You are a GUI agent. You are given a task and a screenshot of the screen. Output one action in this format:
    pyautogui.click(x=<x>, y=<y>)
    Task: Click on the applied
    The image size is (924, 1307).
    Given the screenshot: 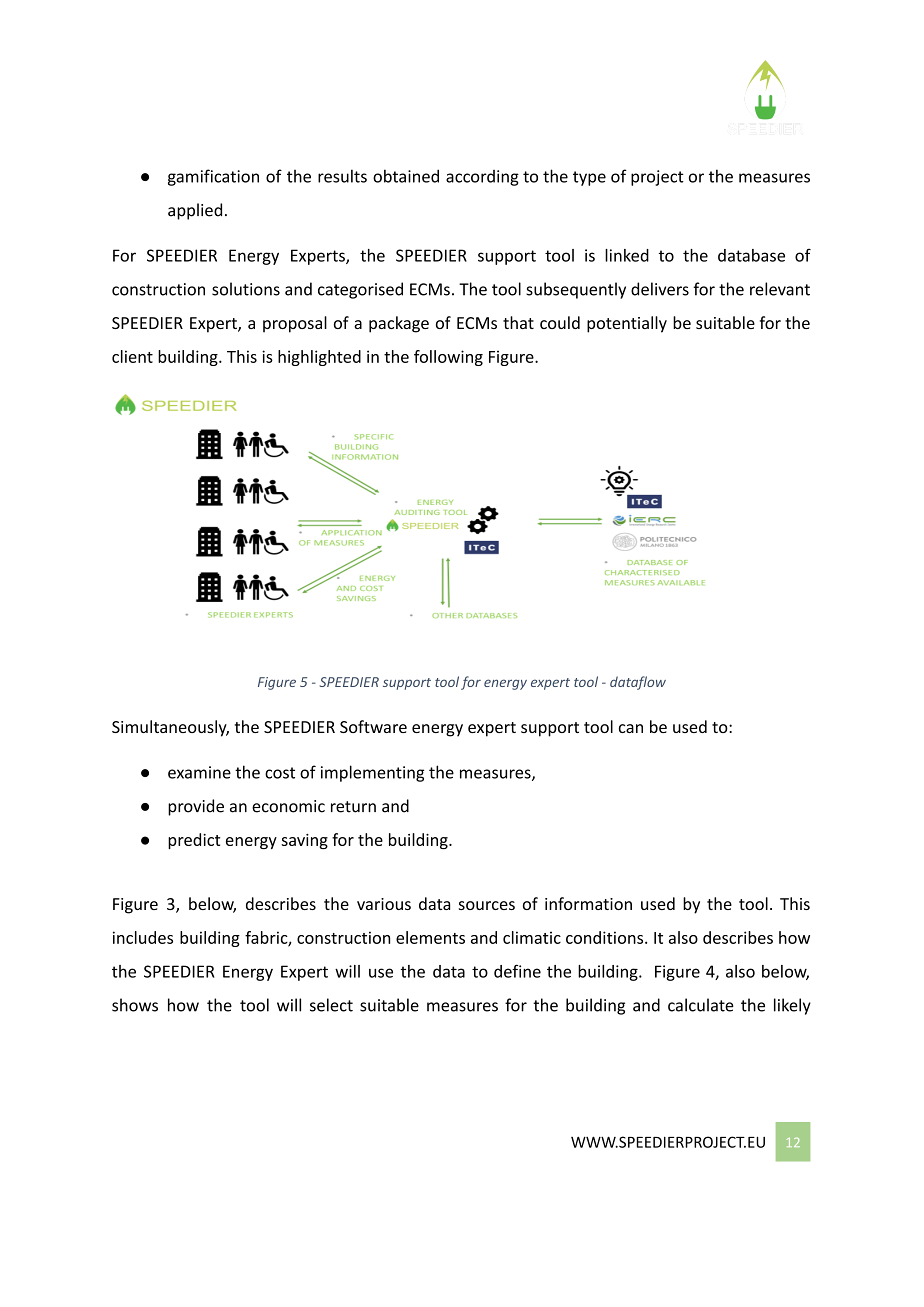 What is the action you would take?
    pyautogui.click(x=195, y=211)
